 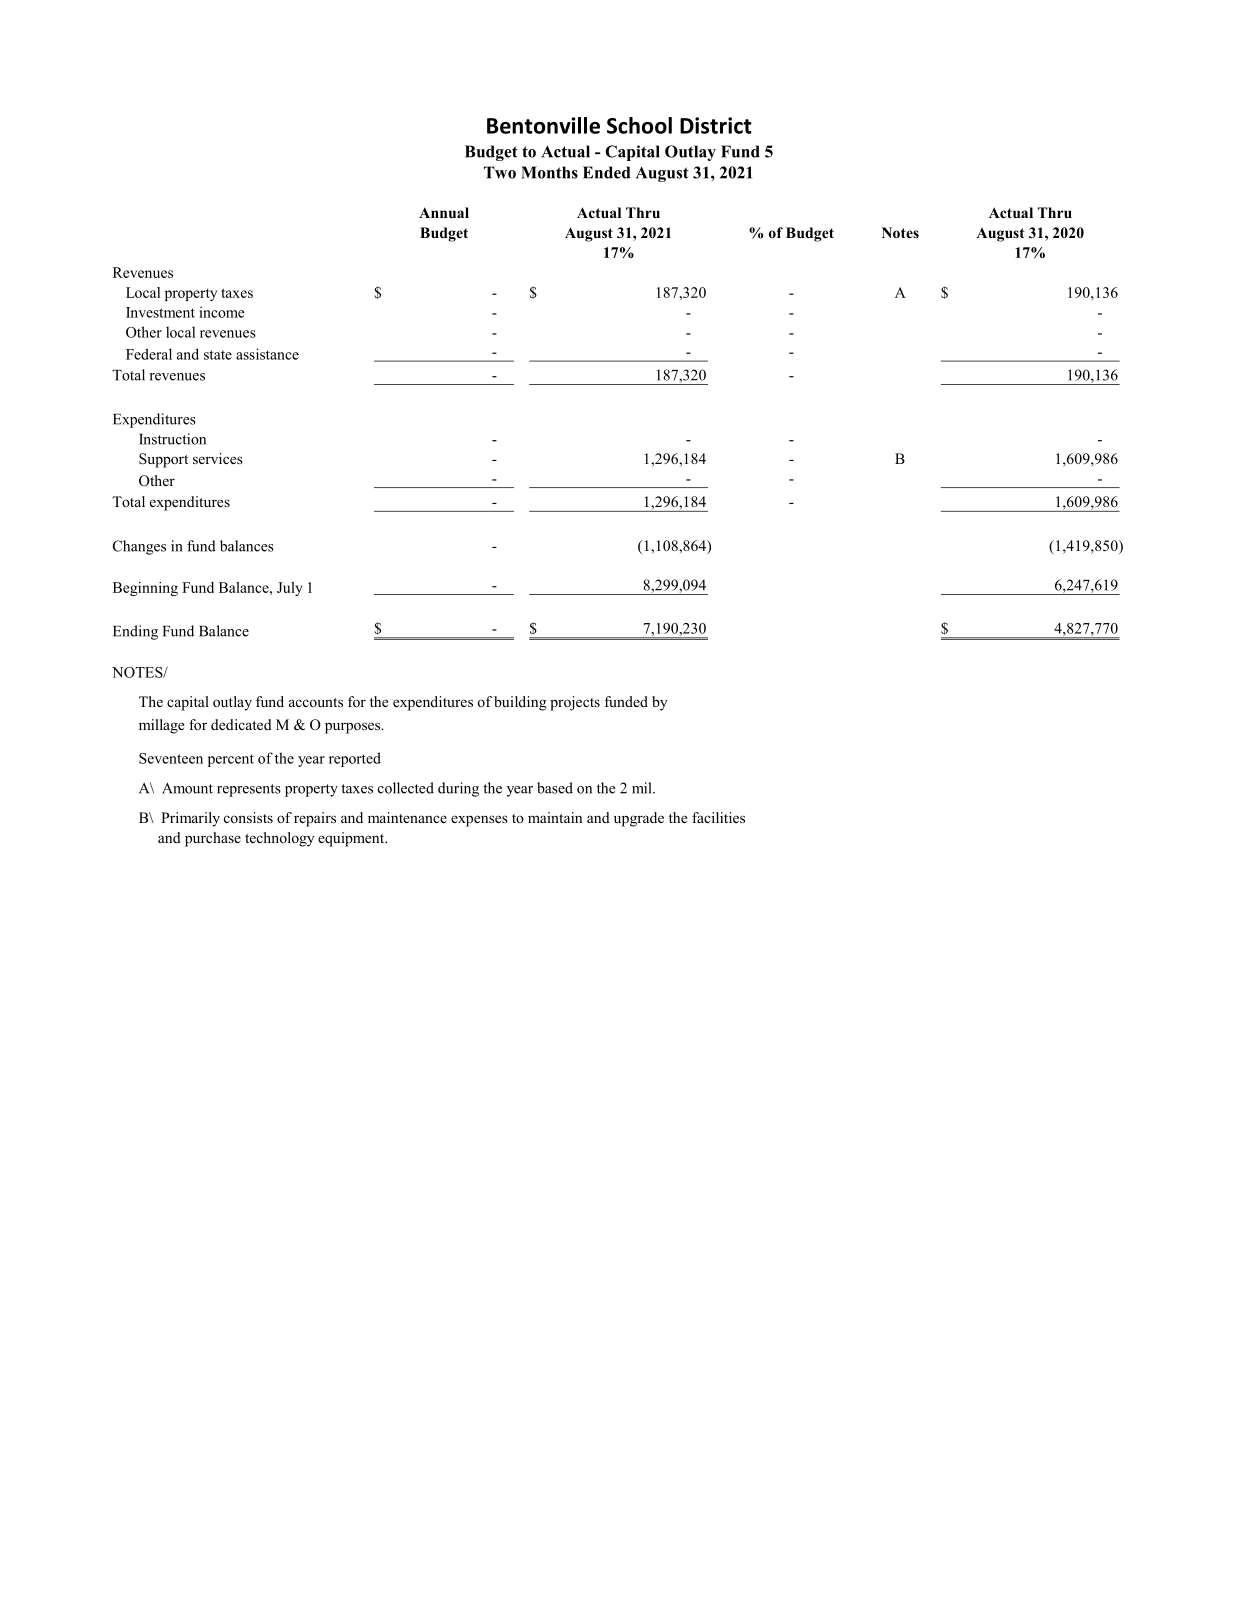 What do you see at coordinates (190, 819) in the screenshot?
I see `Primarily` at bounding box center [190, 819].
